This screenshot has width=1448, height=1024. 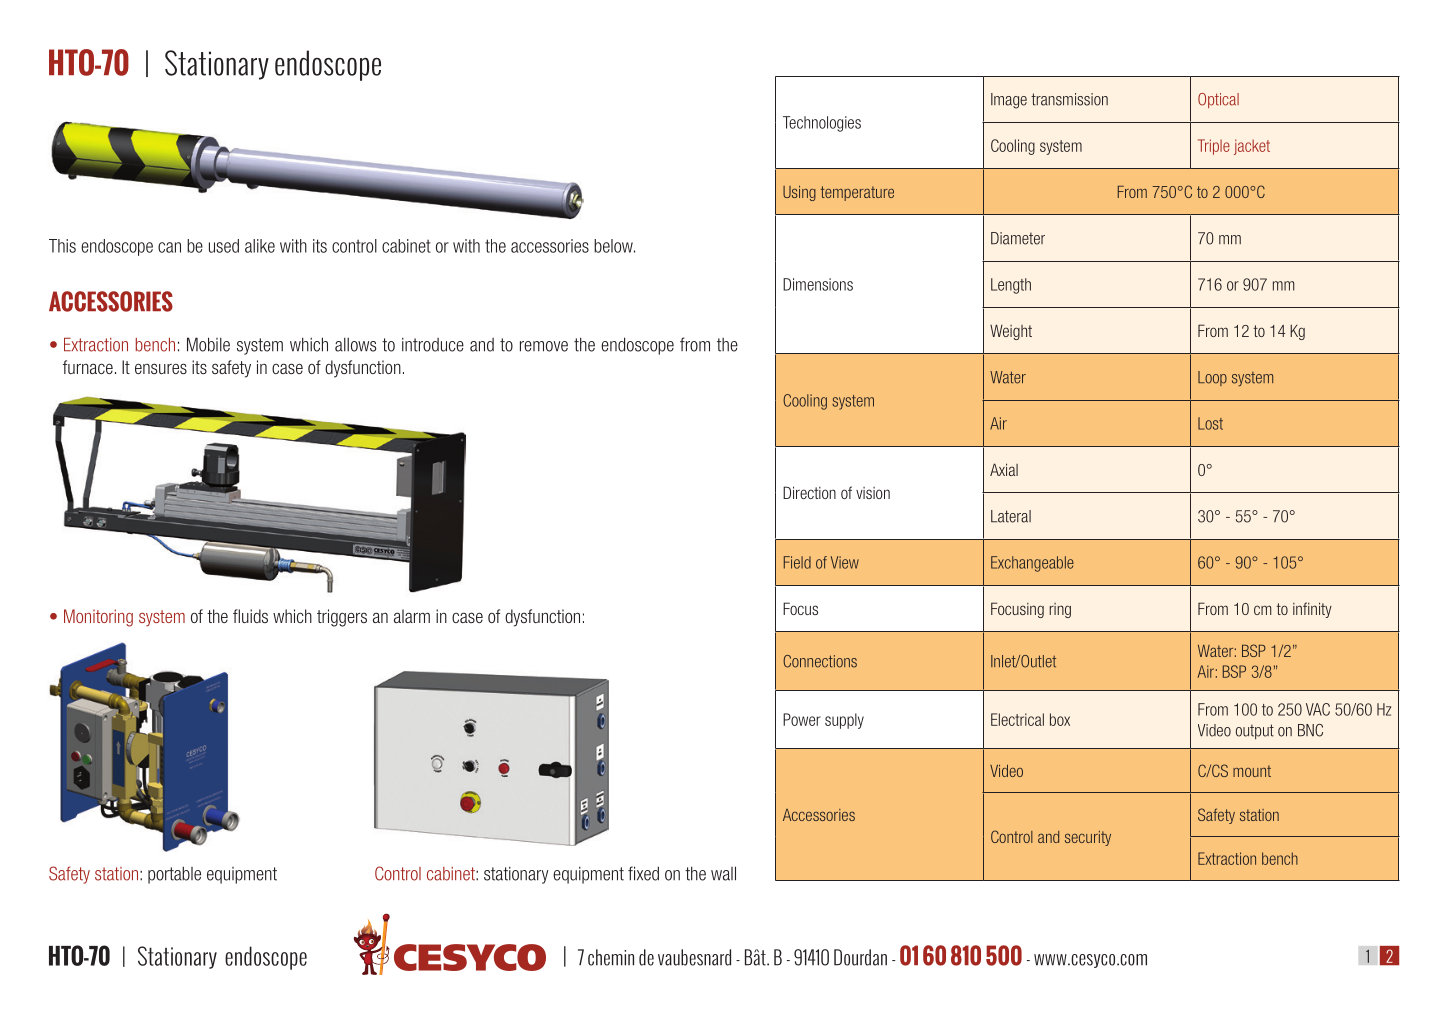 I want to click on Triple, so click(x=1214, y=147).
